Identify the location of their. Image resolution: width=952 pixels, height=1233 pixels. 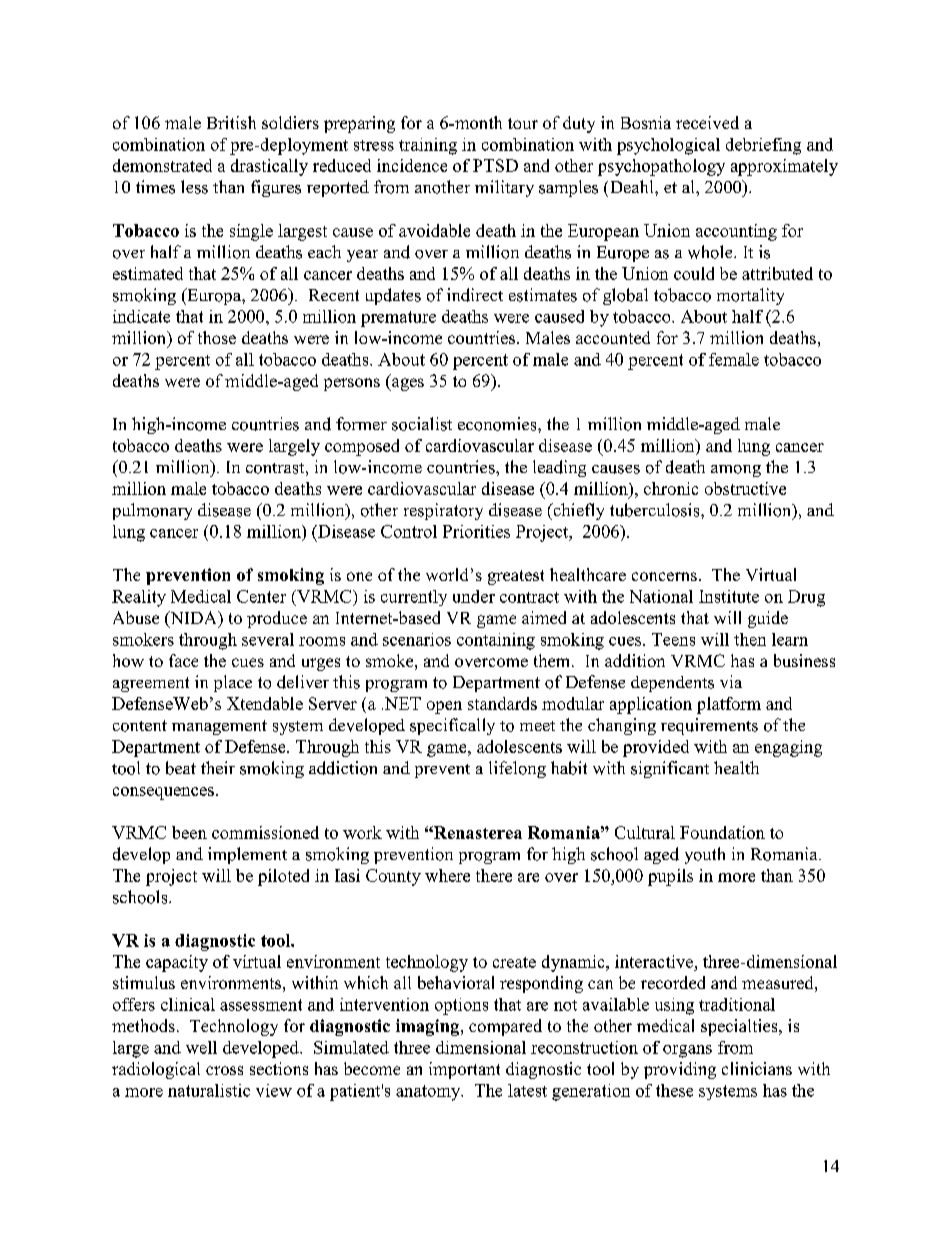
(218, 767).
